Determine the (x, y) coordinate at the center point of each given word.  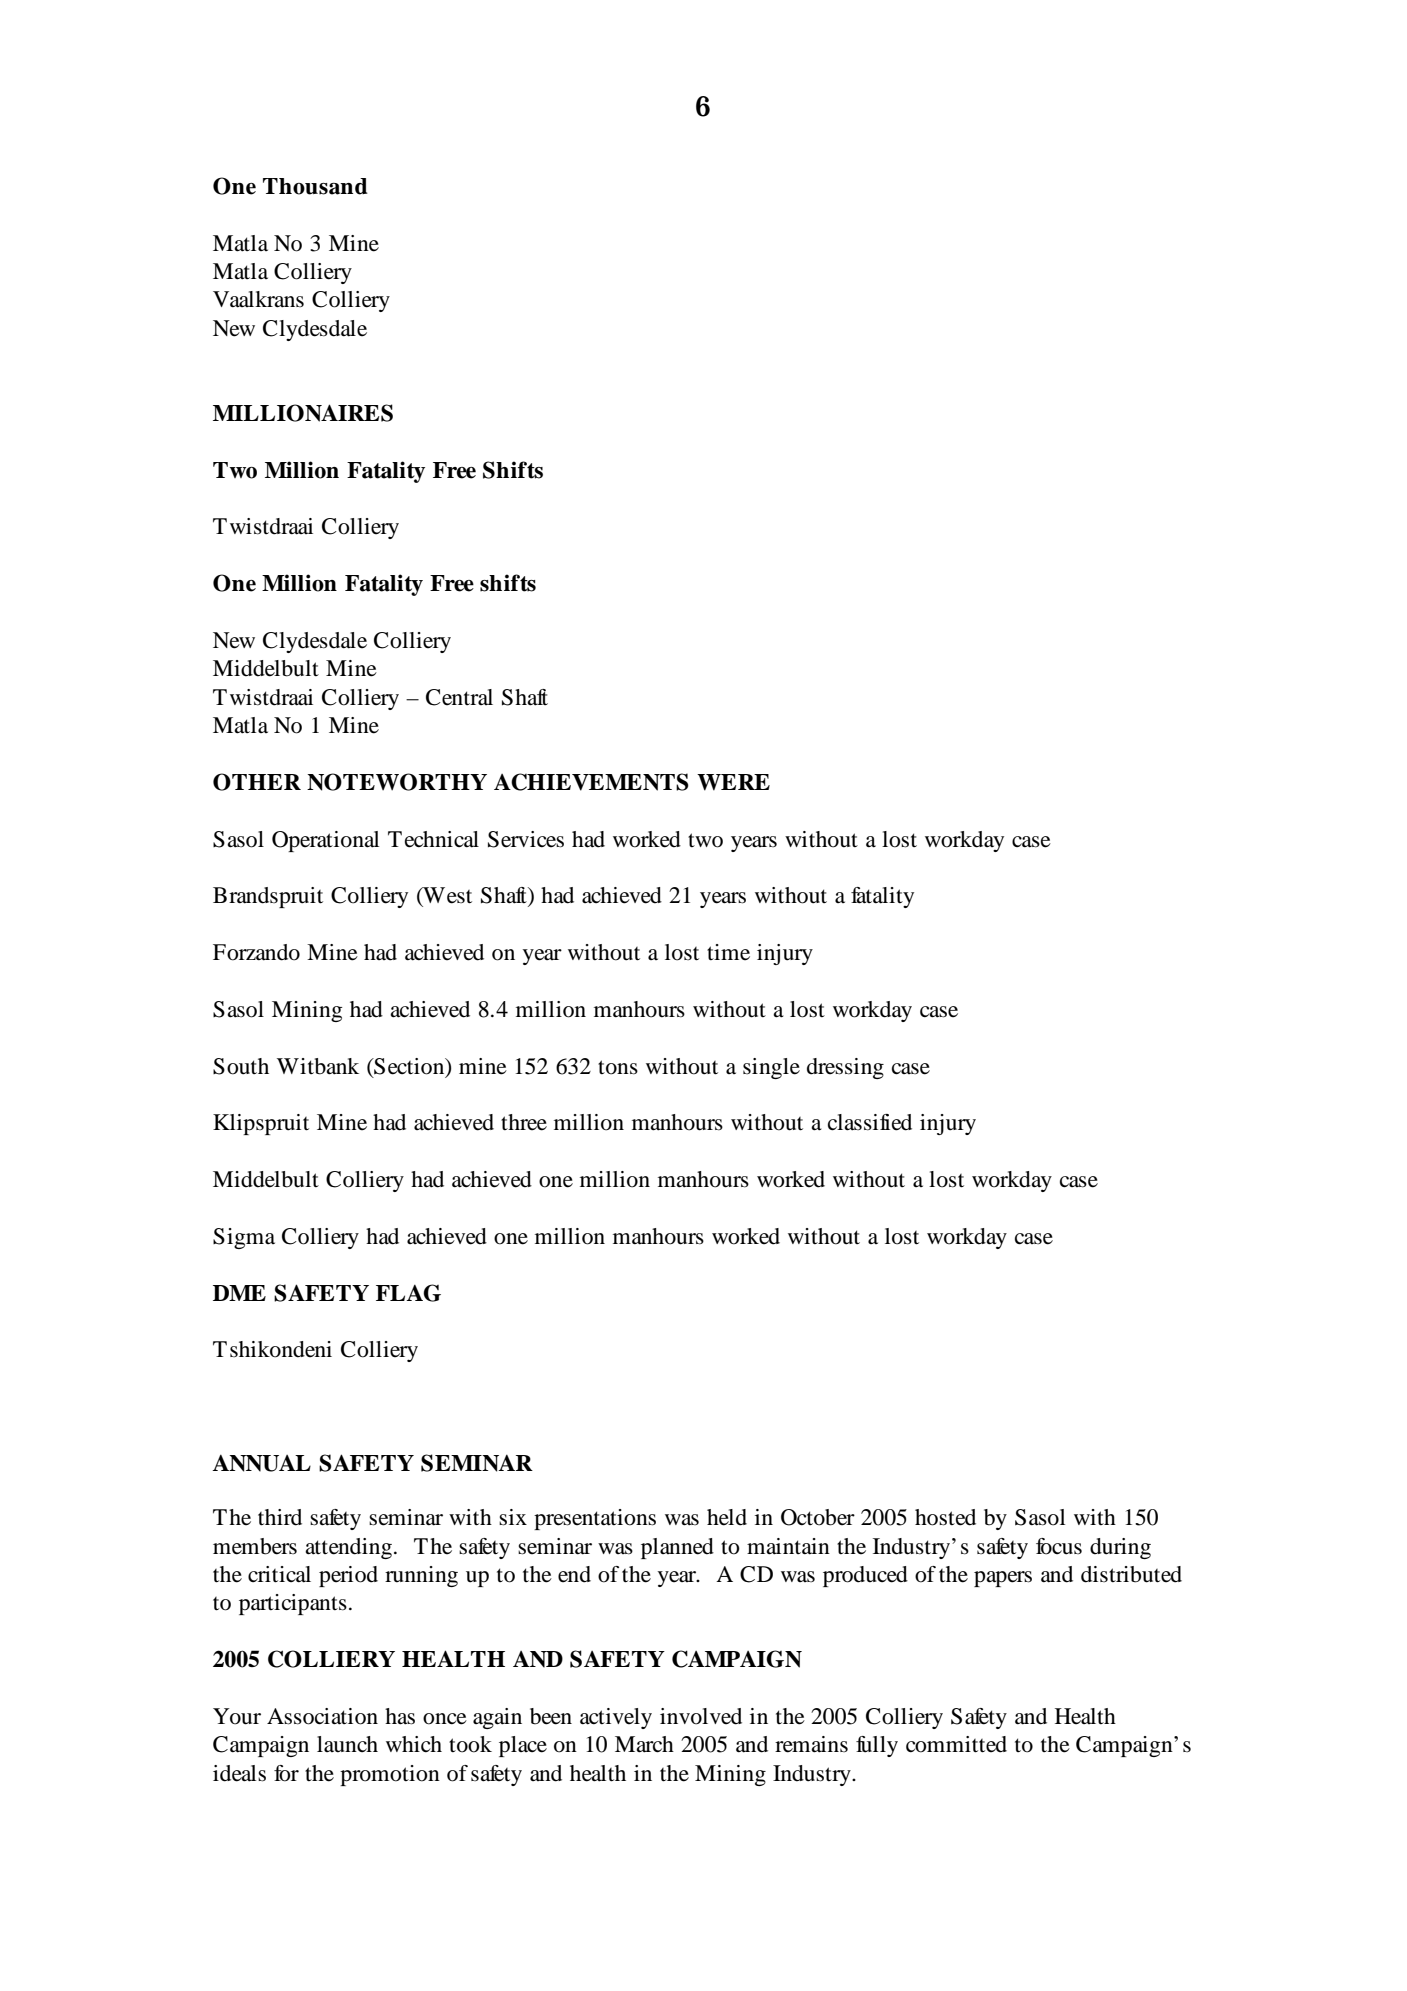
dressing (845, 1068)
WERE (733, 782)
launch (347, 1744)
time (728, 952)
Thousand (315, 186)
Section (409, 1067)
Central (459, 697)
